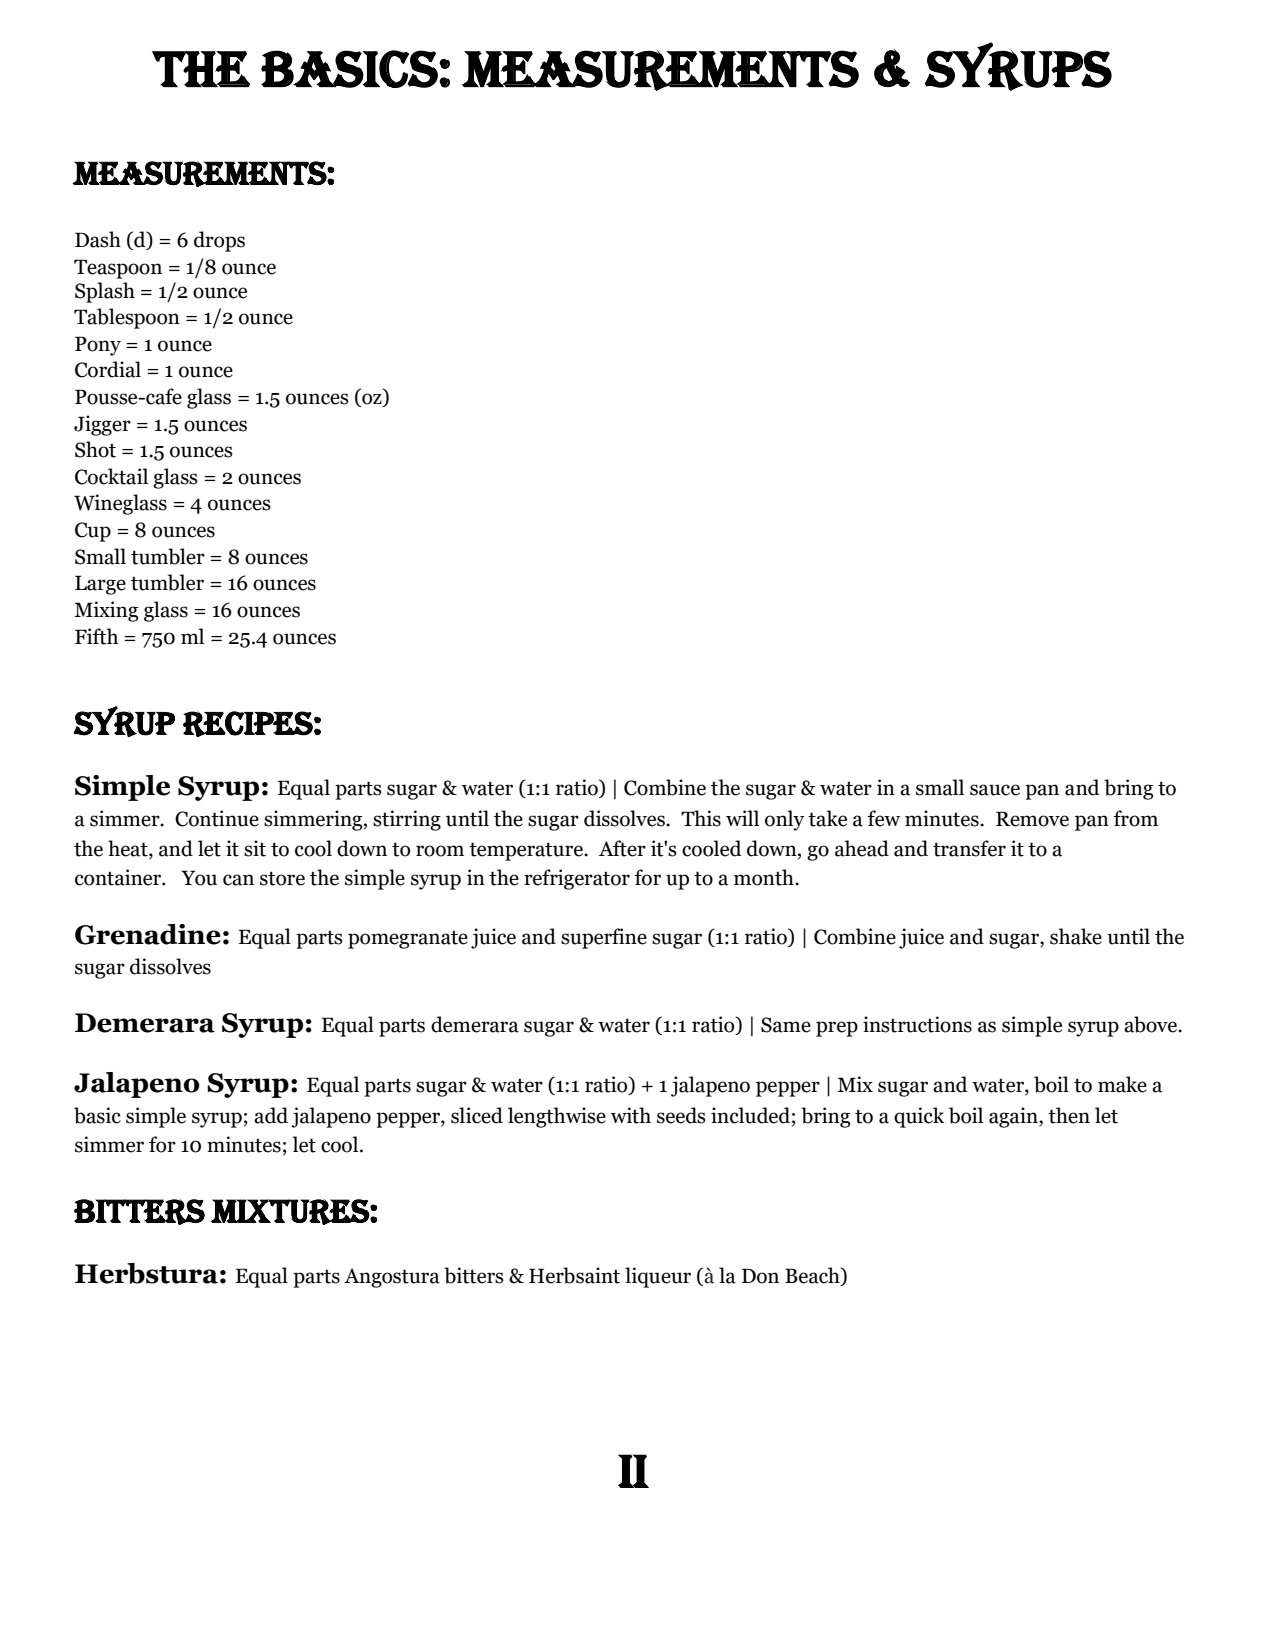 This document has width=1266, height=1639. I want to click on Mixtures, so click(291, 1212).
